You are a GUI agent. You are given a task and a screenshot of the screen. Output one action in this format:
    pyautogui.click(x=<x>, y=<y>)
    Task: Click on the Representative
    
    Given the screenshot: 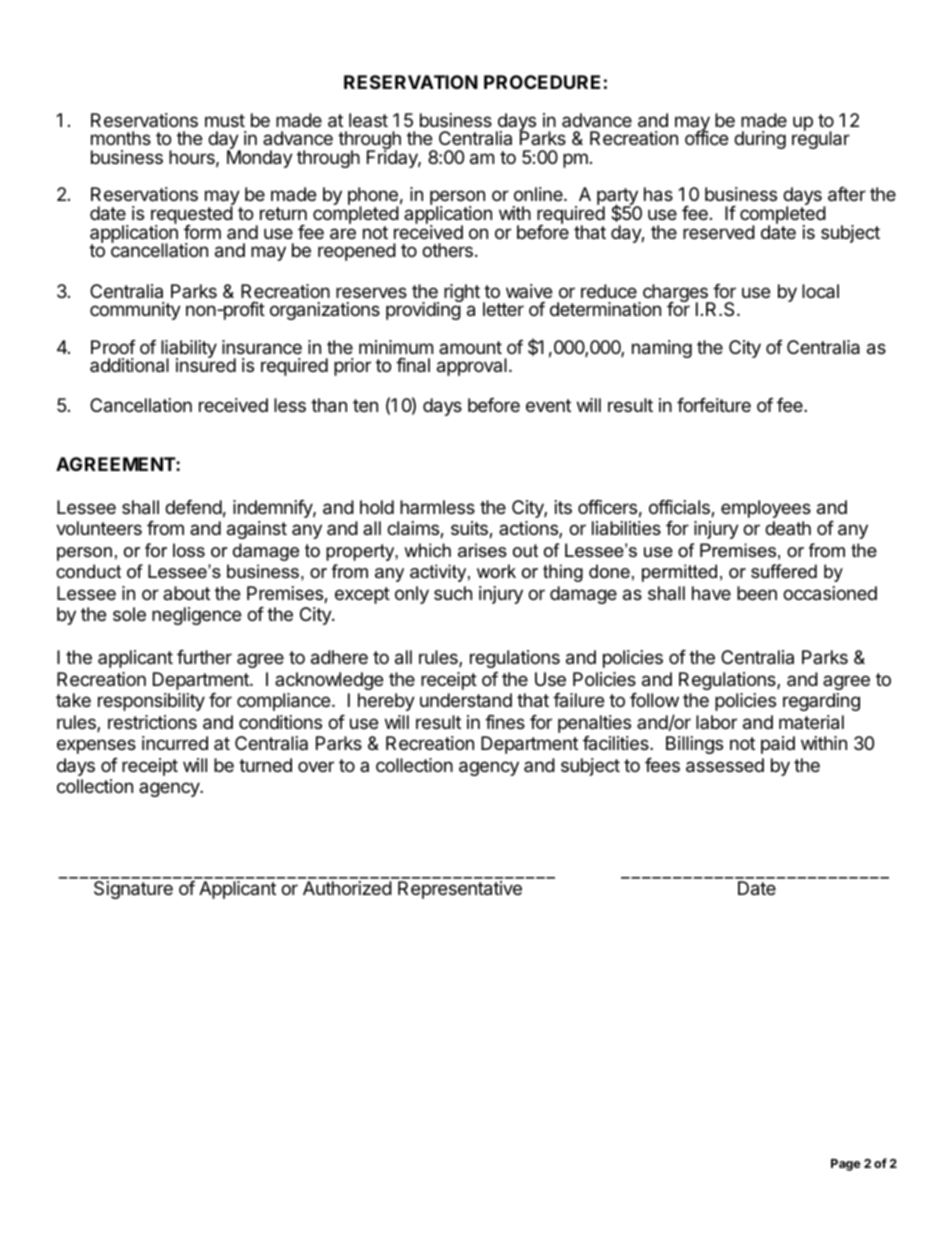 What is the action you would take?
    pyautogui.click(x=460, y=890)
